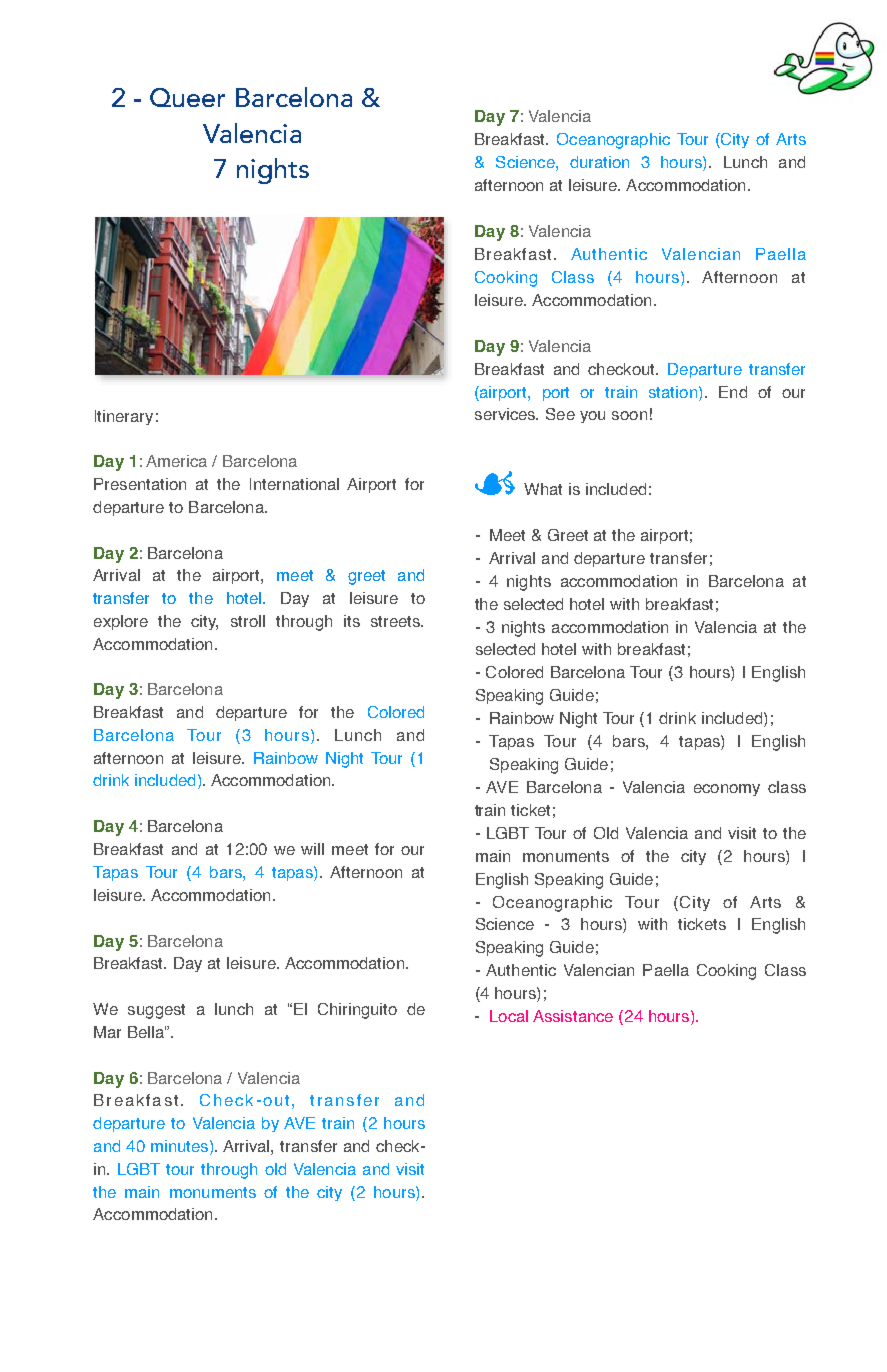 This screenshot has width=887, height=1372. Describe the element at coordinates (156, 1011) in the screenshot. I see `suggest` at that location.
